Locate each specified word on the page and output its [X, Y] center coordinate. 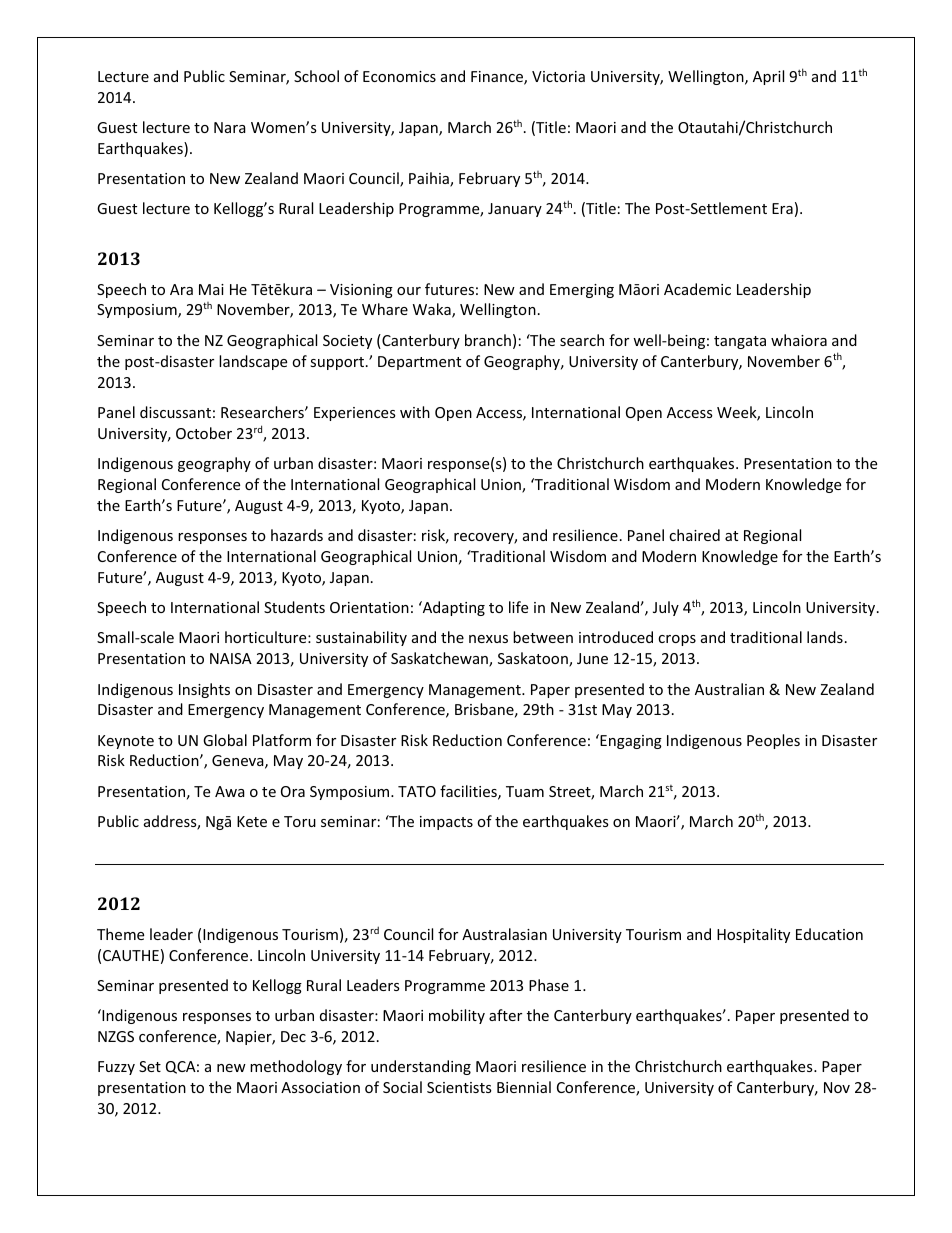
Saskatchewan [440, 659]
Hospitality [753, 935]
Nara [230, 127]
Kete [252, 821]
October [204, 433]
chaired [694, 535]
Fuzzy [116, 1068]
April [768, 77]
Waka [433, 310]
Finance [498, 78]
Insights [204, 690]
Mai [211, 289]
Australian [729, 689]
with [415, 412]
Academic [697, 289]
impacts [446, 823]
